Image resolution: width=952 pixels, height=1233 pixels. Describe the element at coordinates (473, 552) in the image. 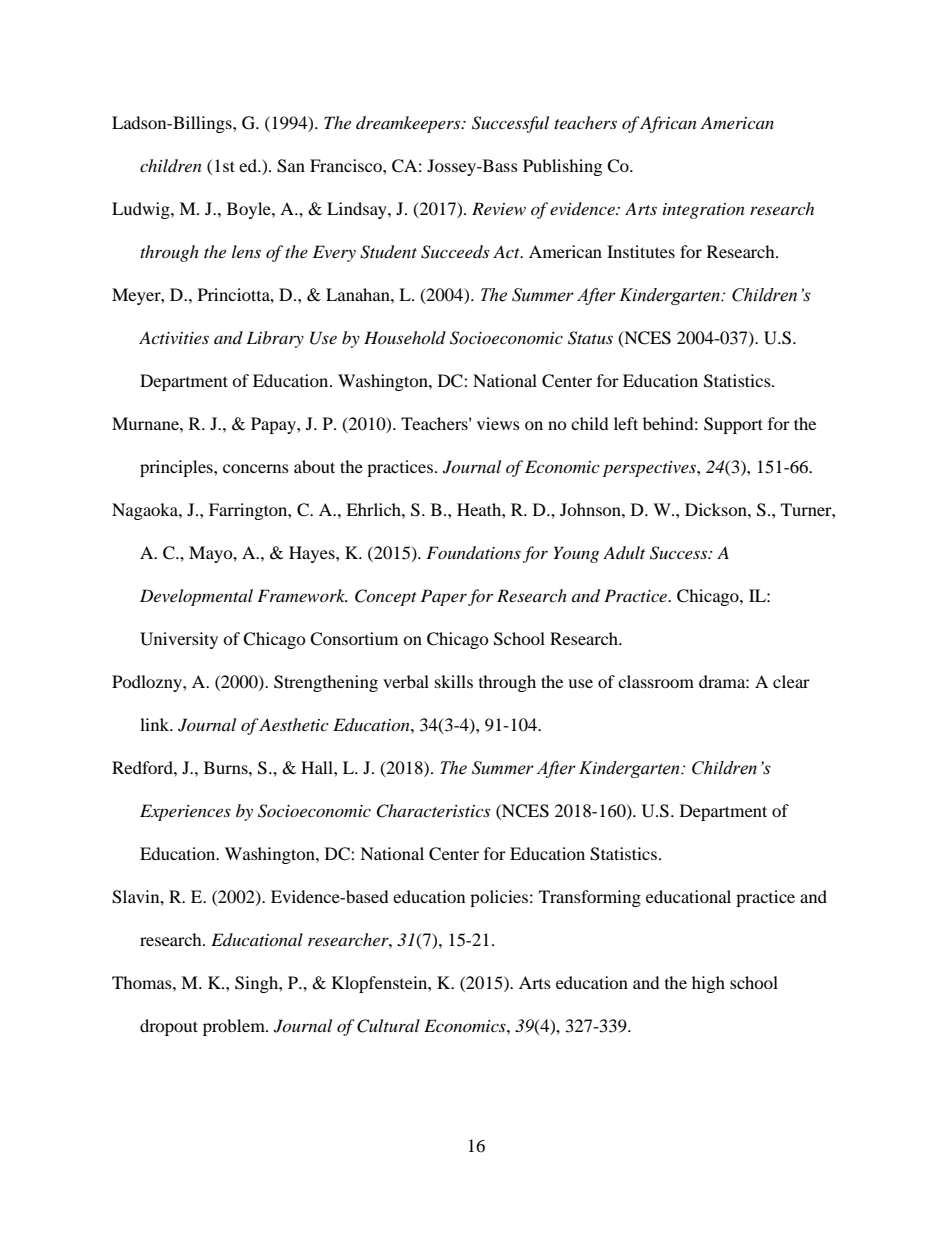

I see `Foundations` at that location.
